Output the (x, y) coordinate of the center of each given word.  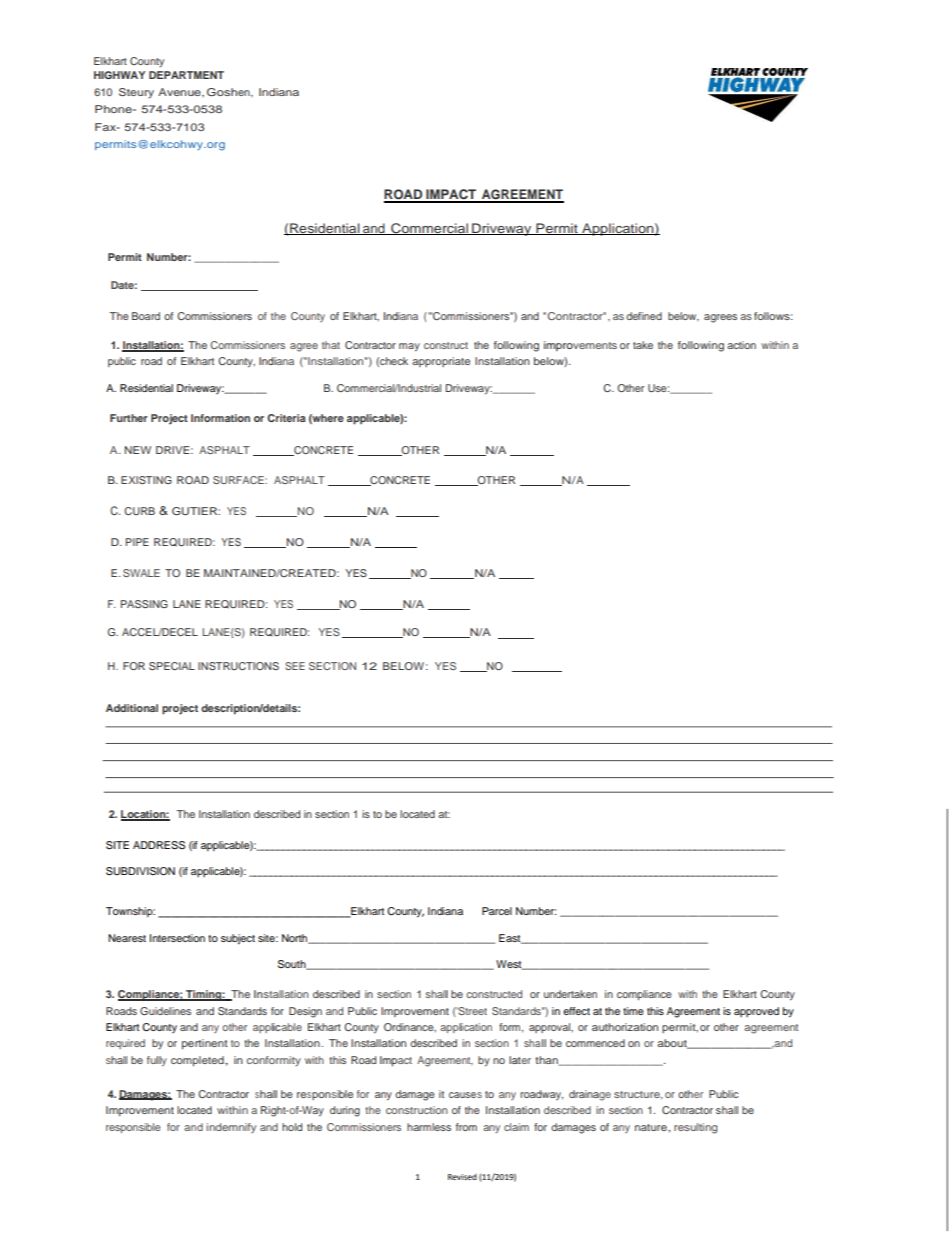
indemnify (231, 1128)
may (409, 347)
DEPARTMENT (186, 75)
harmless (429, 1127)
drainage (590, 1095)
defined (644, 316)
